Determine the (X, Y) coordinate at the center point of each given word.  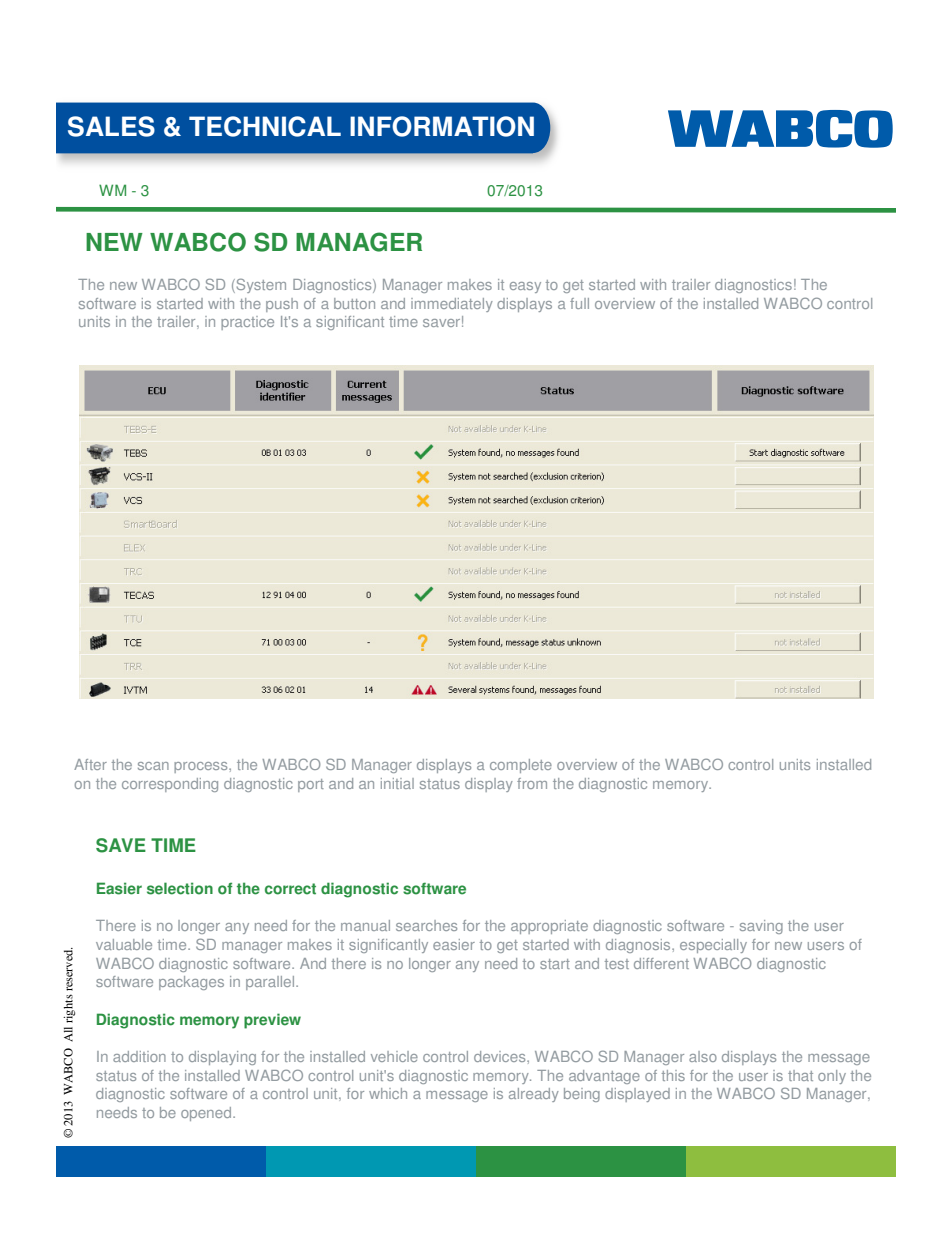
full (579, 303)
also (703, 1056)
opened (207, 1114)
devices (501, 1056)
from (532, 783)
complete (521, 766)
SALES (111, 126)
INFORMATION (442, 126)
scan (153, 766)
